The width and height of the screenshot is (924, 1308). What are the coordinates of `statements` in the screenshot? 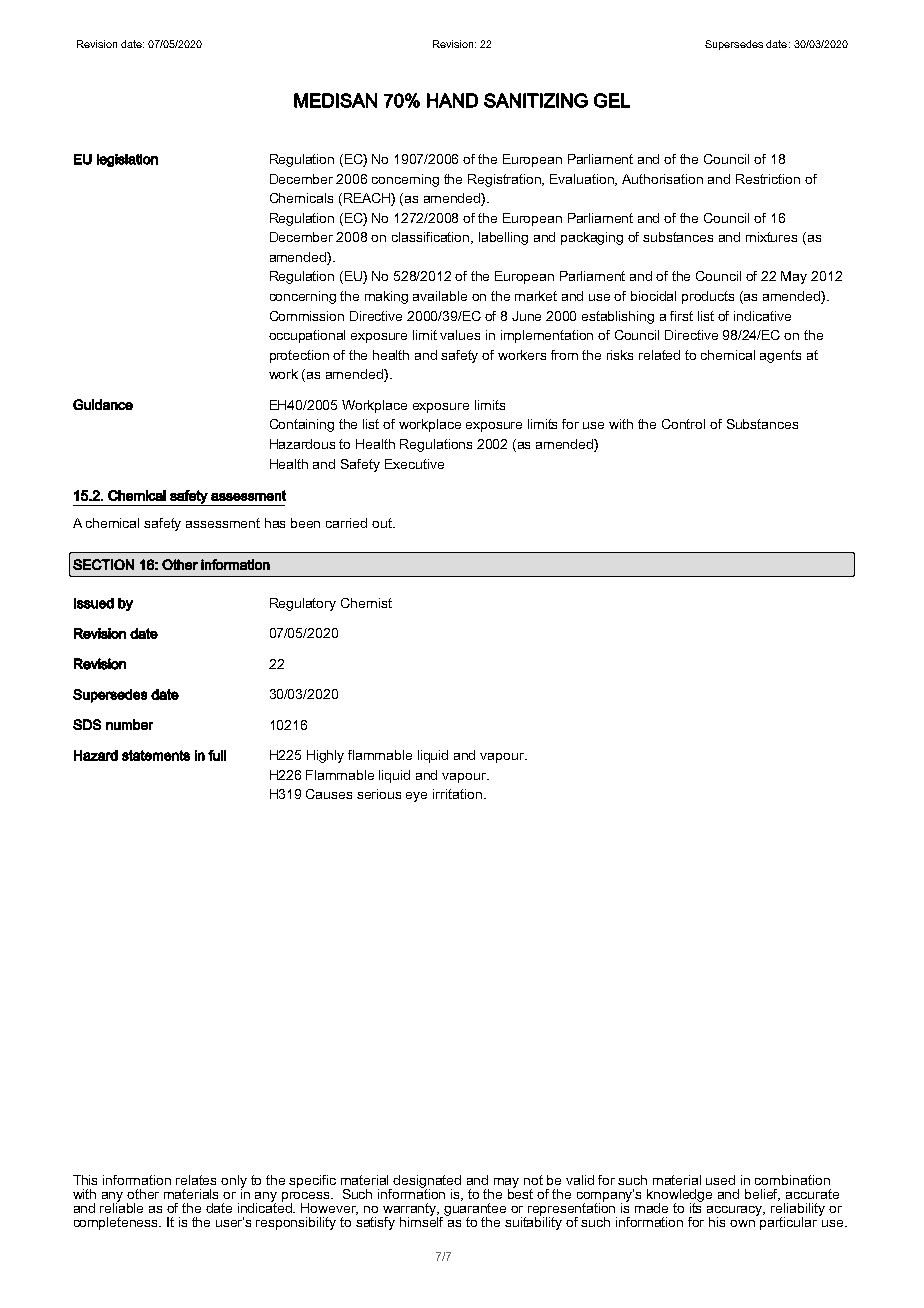 It's located at (156, 755).
